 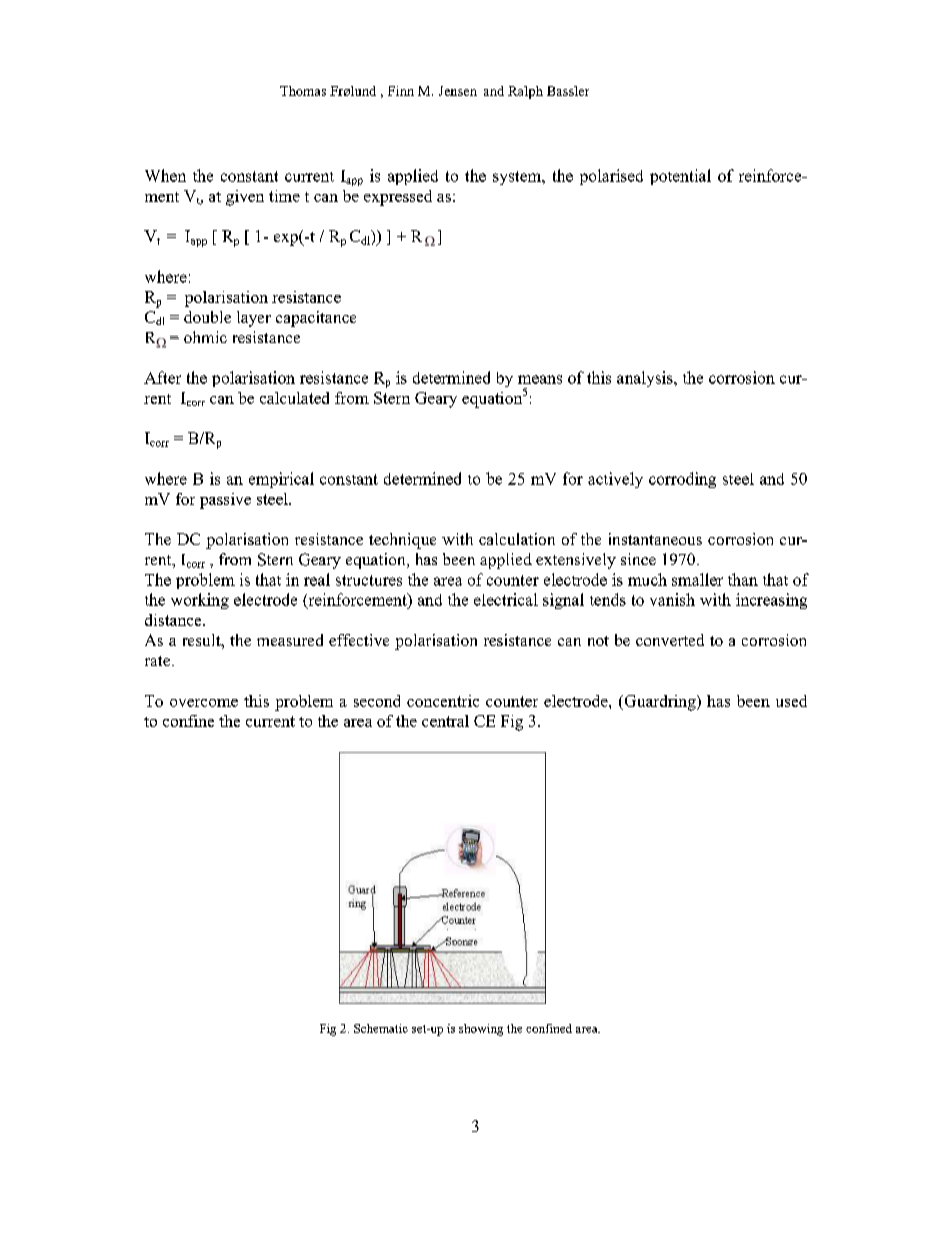 I want to click on potential, so click(x=680, y=177).
